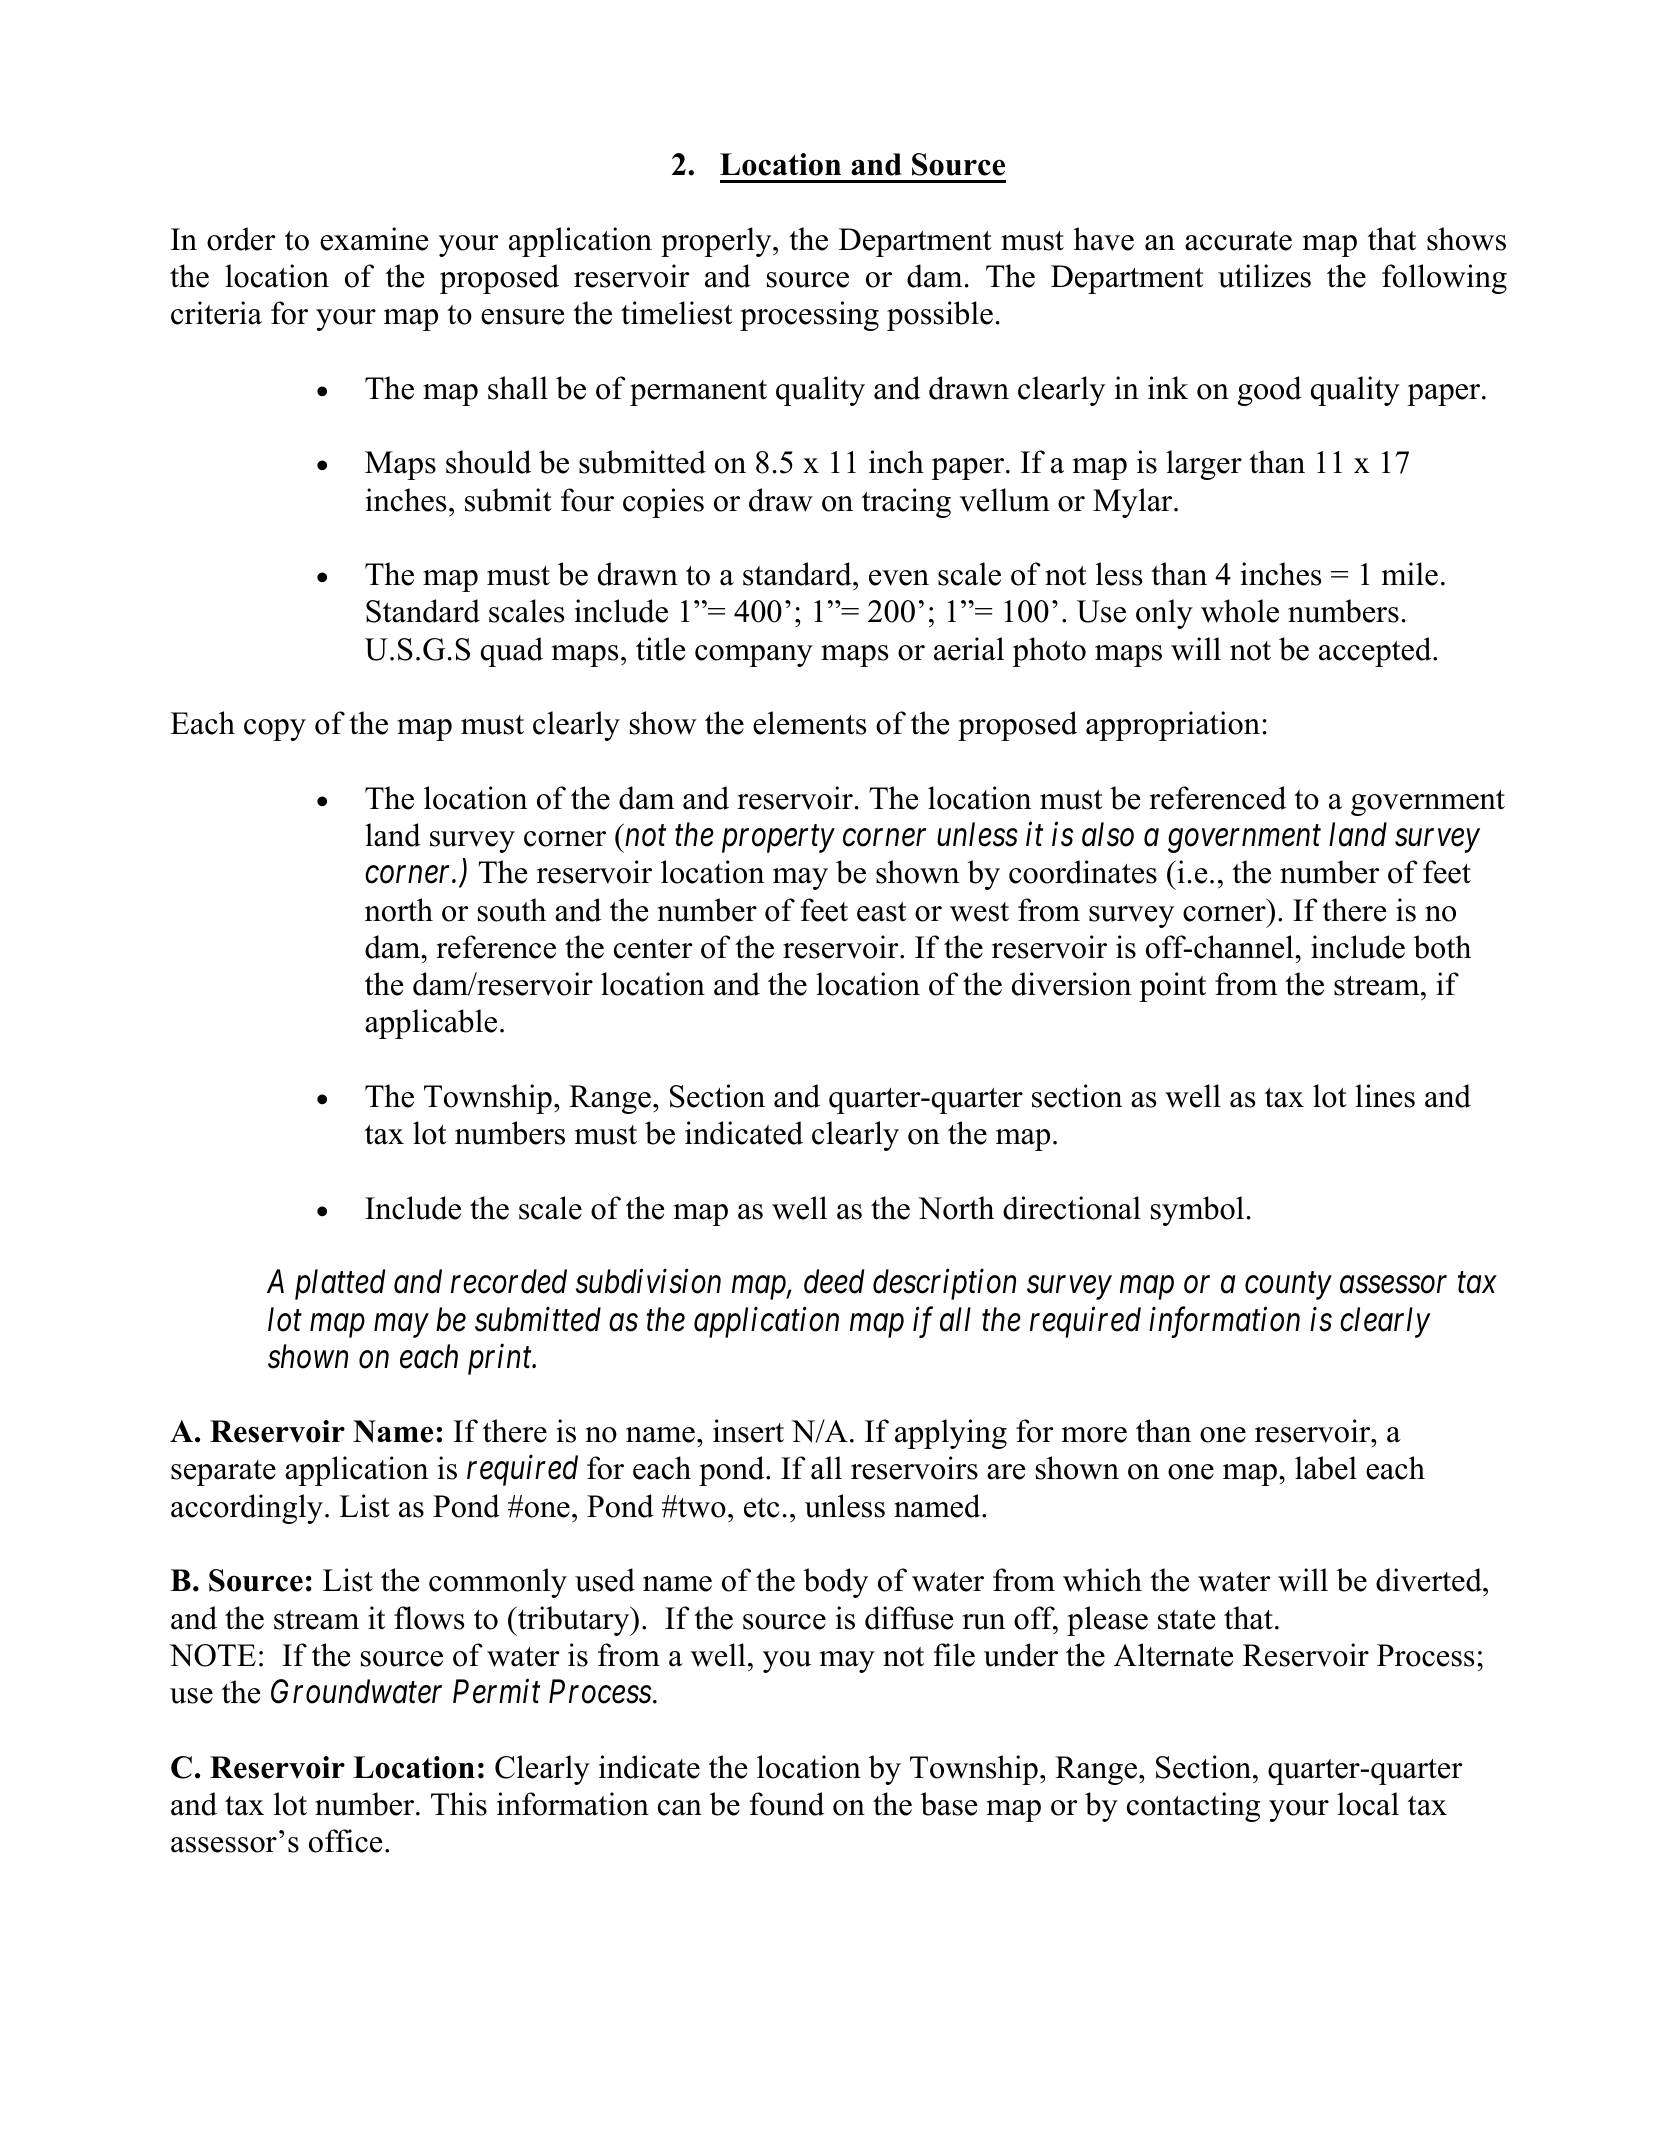 Image resolution: width=1653 pixels, height=2139 pixels. I want to click on utilizes, so click(1264, 276).
